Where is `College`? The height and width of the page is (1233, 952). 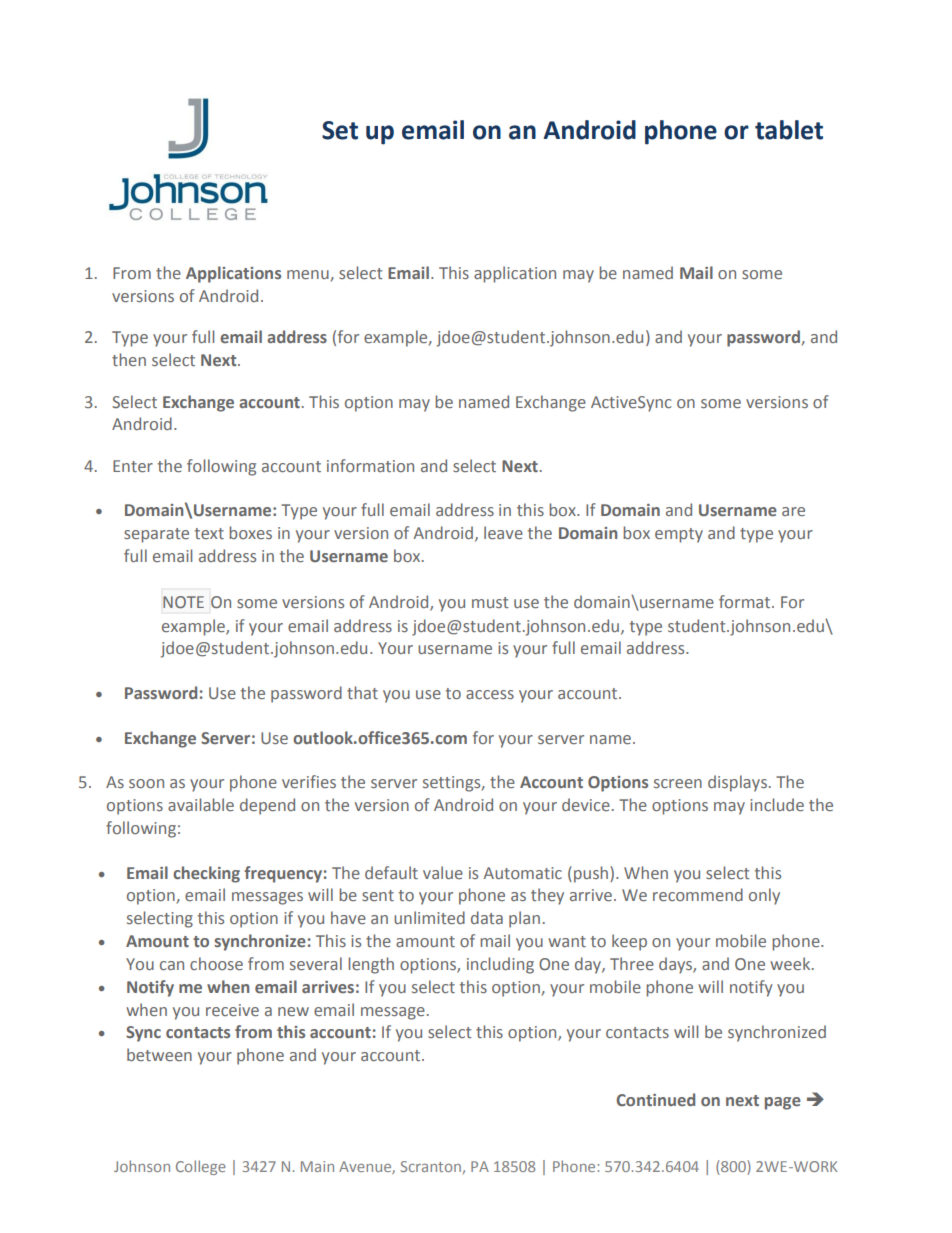
College is located at coordinates (201, 1167).
